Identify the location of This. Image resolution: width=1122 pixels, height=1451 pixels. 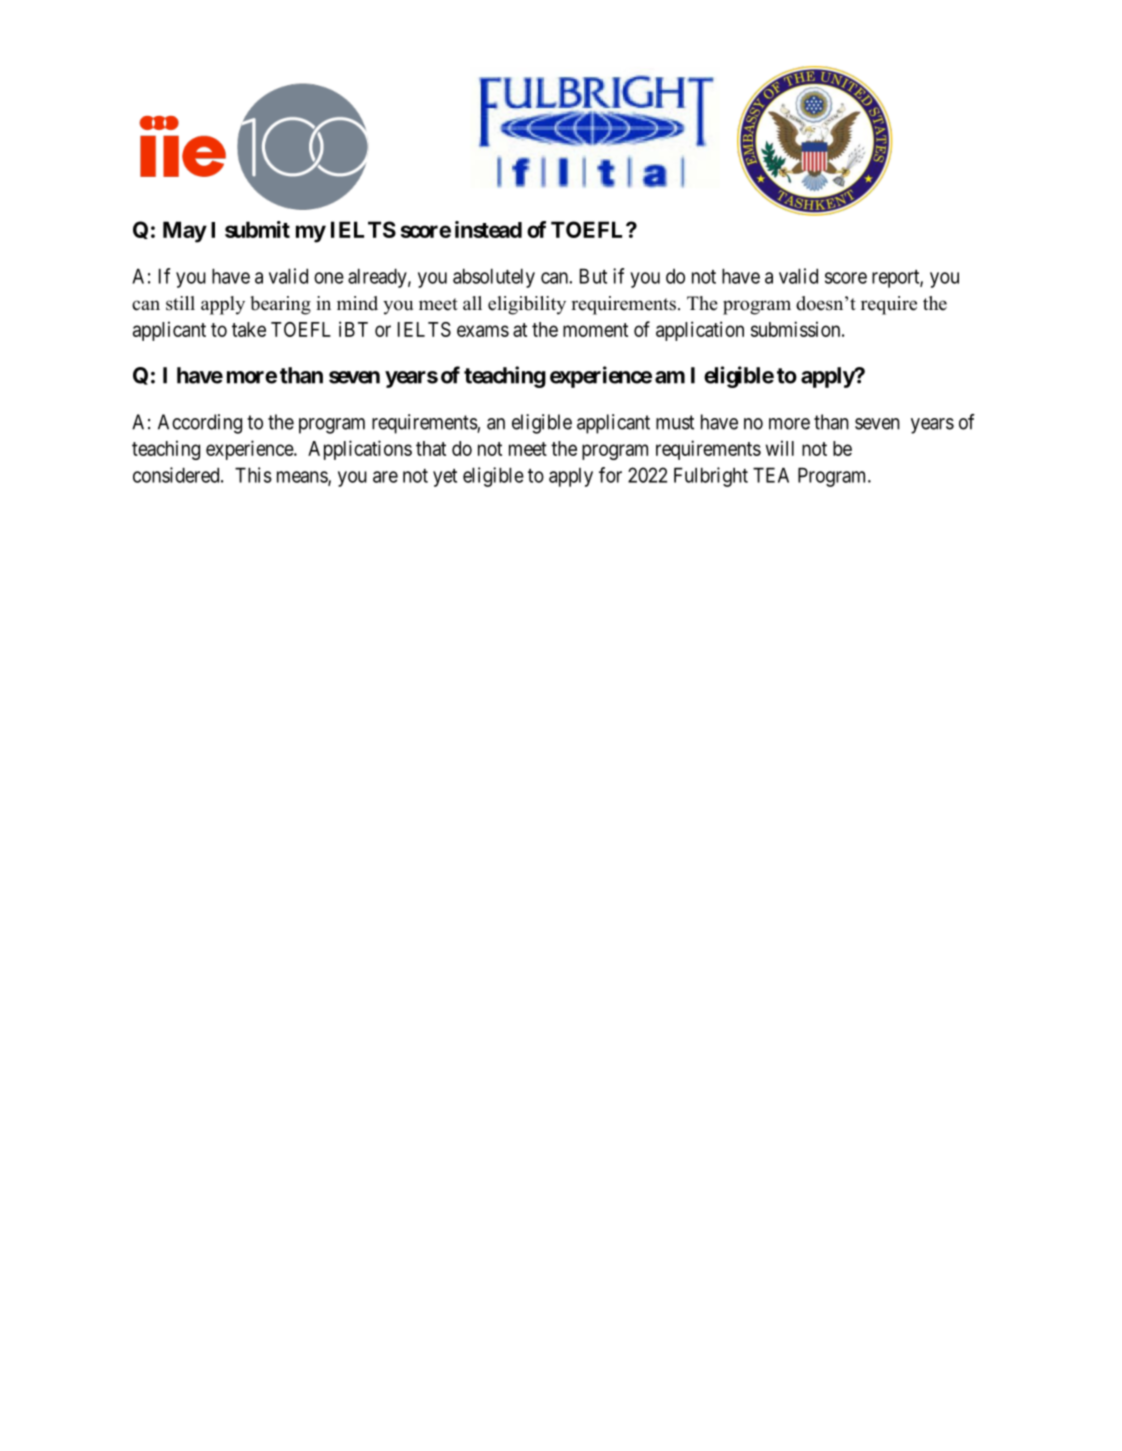
(253, 475).
